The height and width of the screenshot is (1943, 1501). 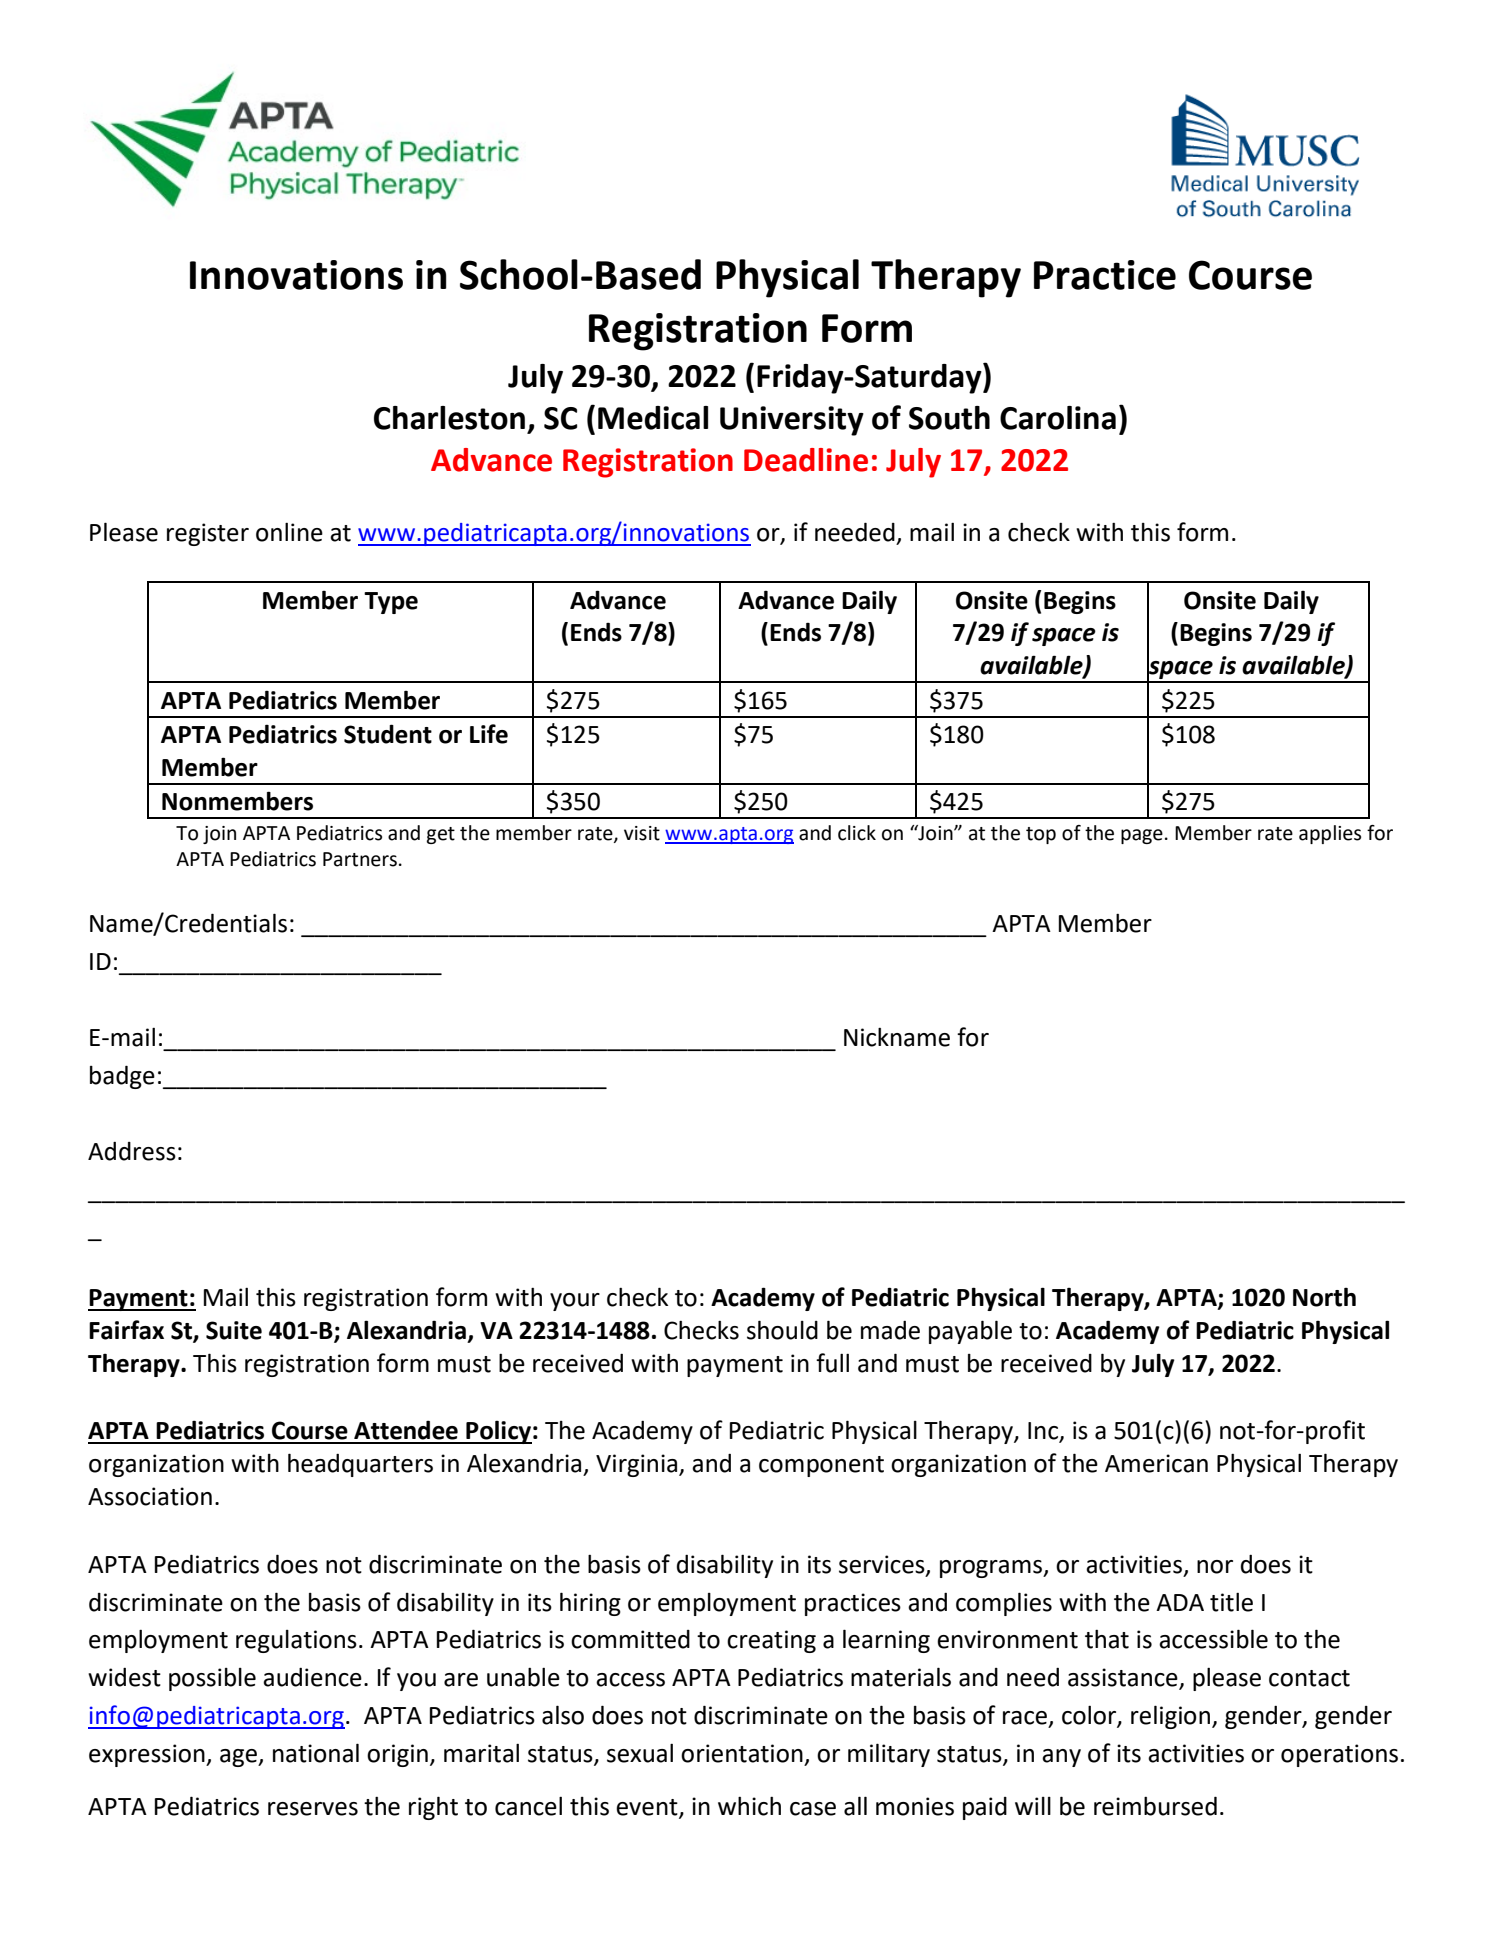 I want to click on North, so click(x=1324, y=1297).
